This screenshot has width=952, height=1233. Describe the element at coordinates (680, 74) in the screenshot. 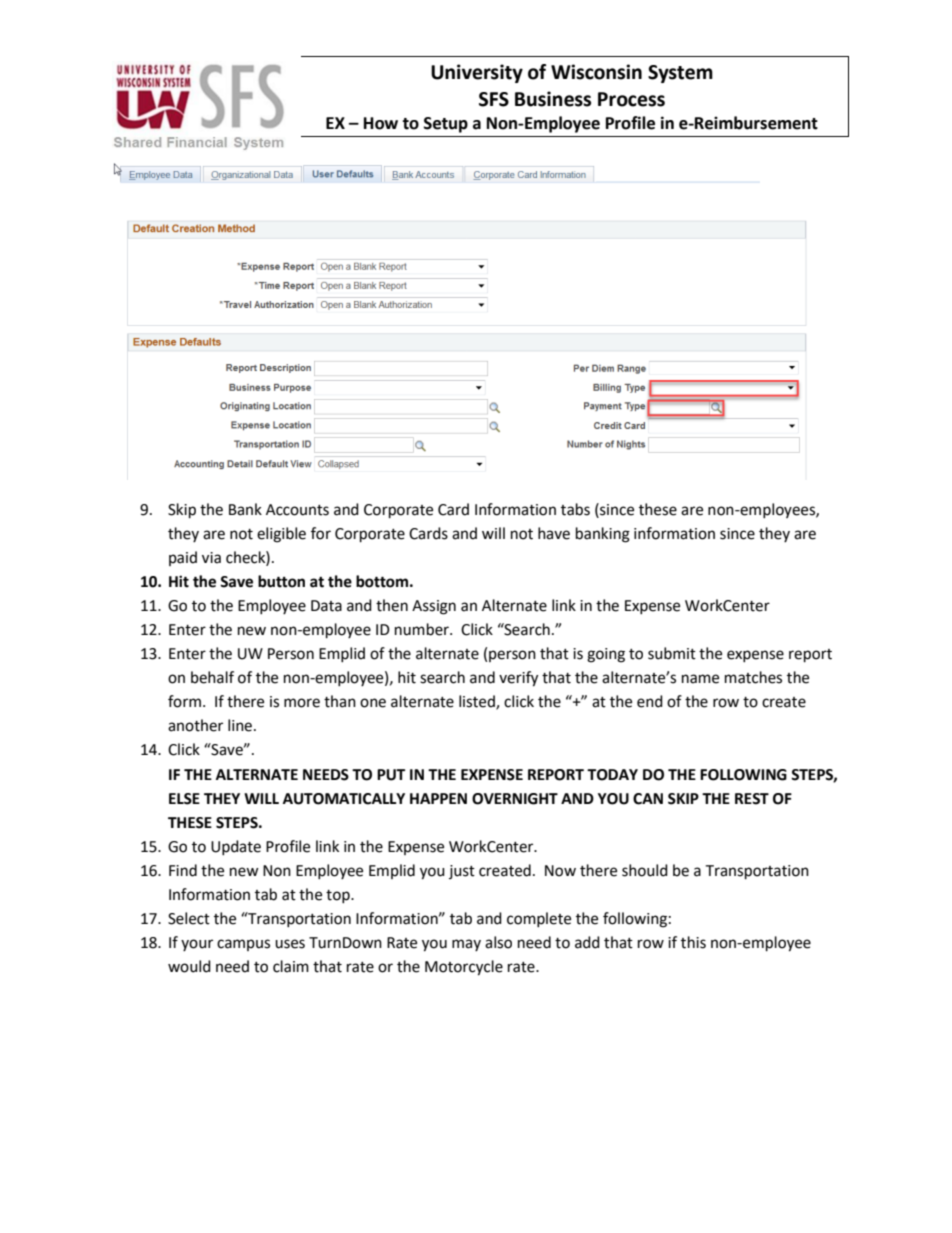

I see `System` at that location.
